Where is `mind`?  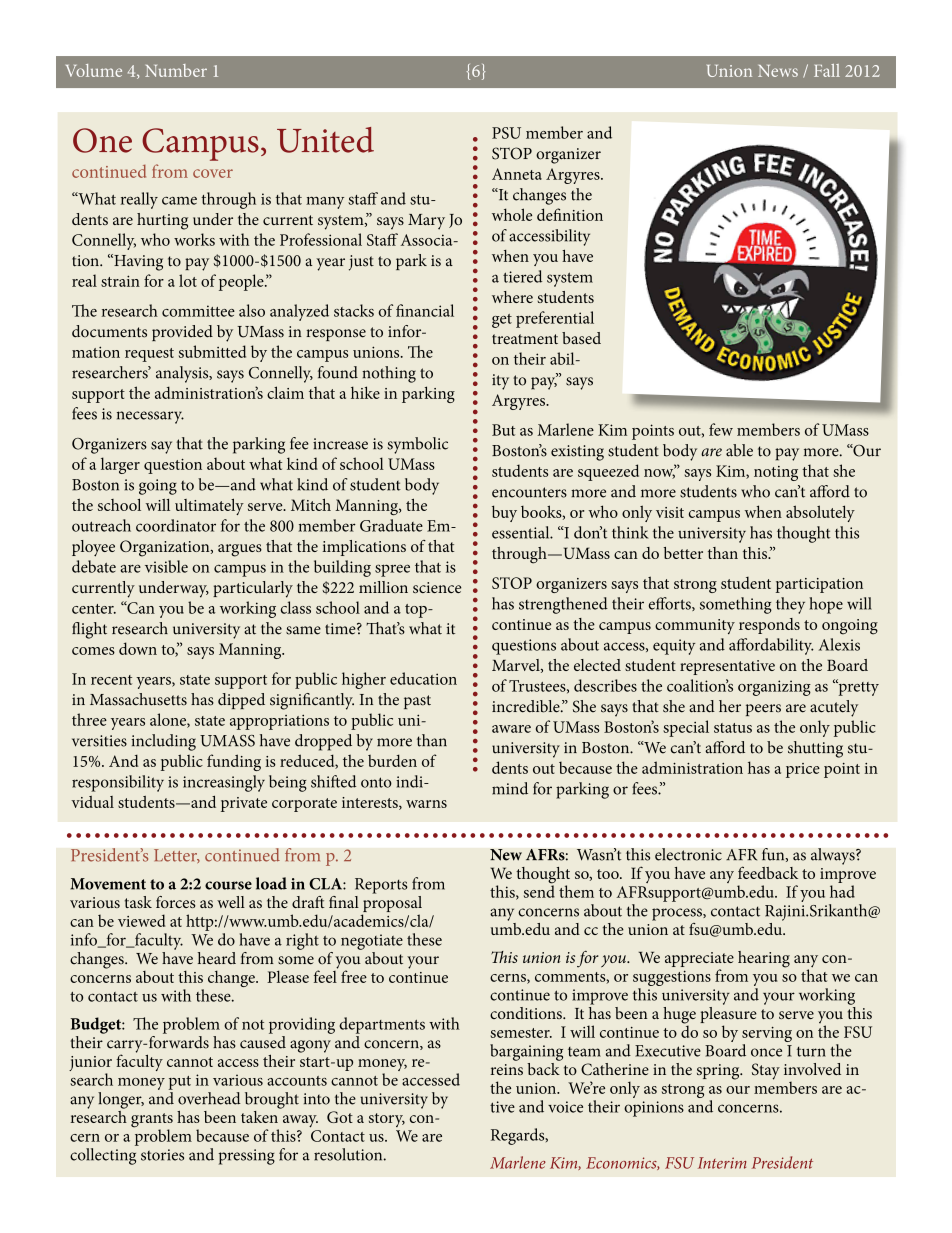 mind is located at coordinates (510, 788).
